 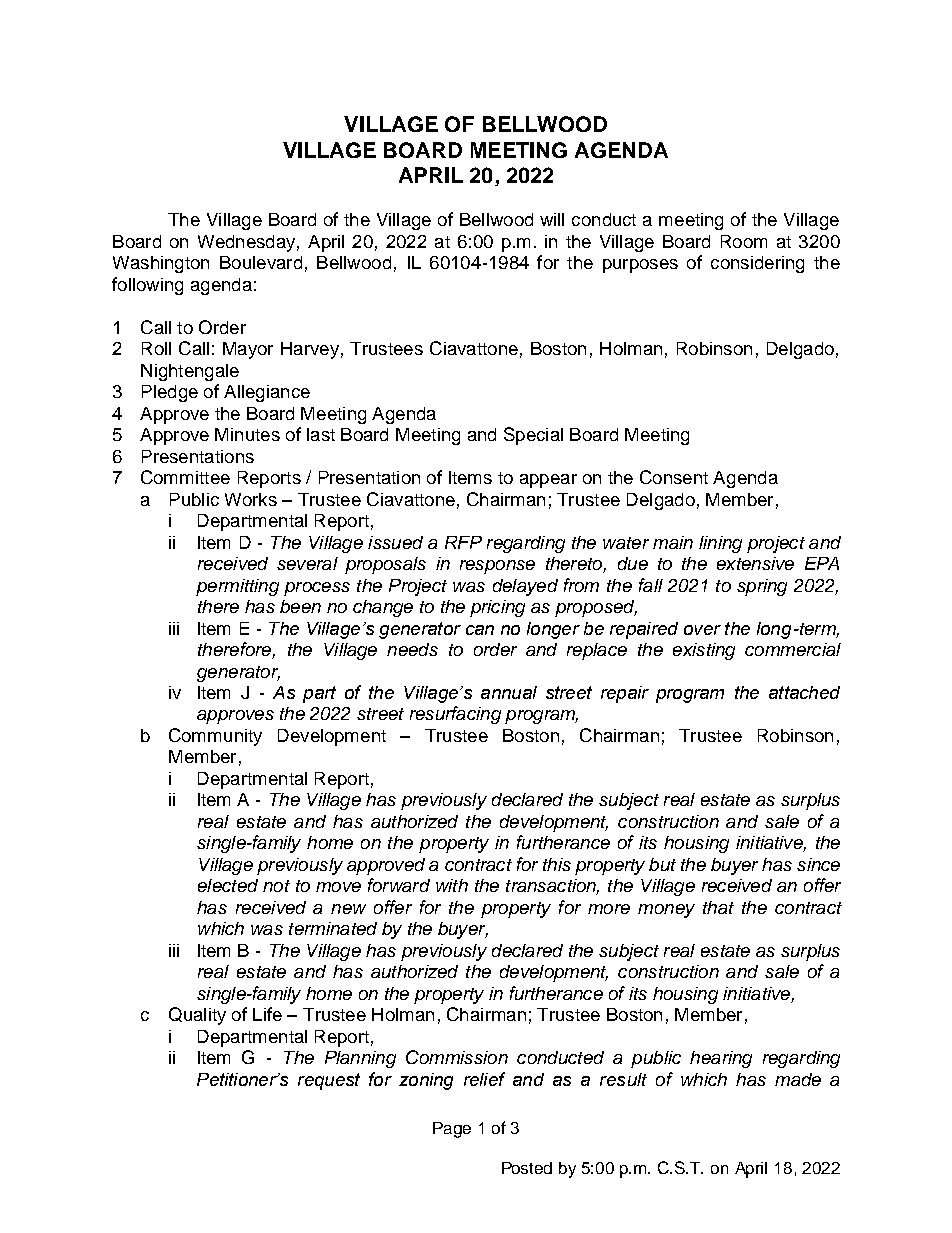 What do you see at coordinates (798, 1079) in the image?
I see `made` at bounding box center [798, 1079].
